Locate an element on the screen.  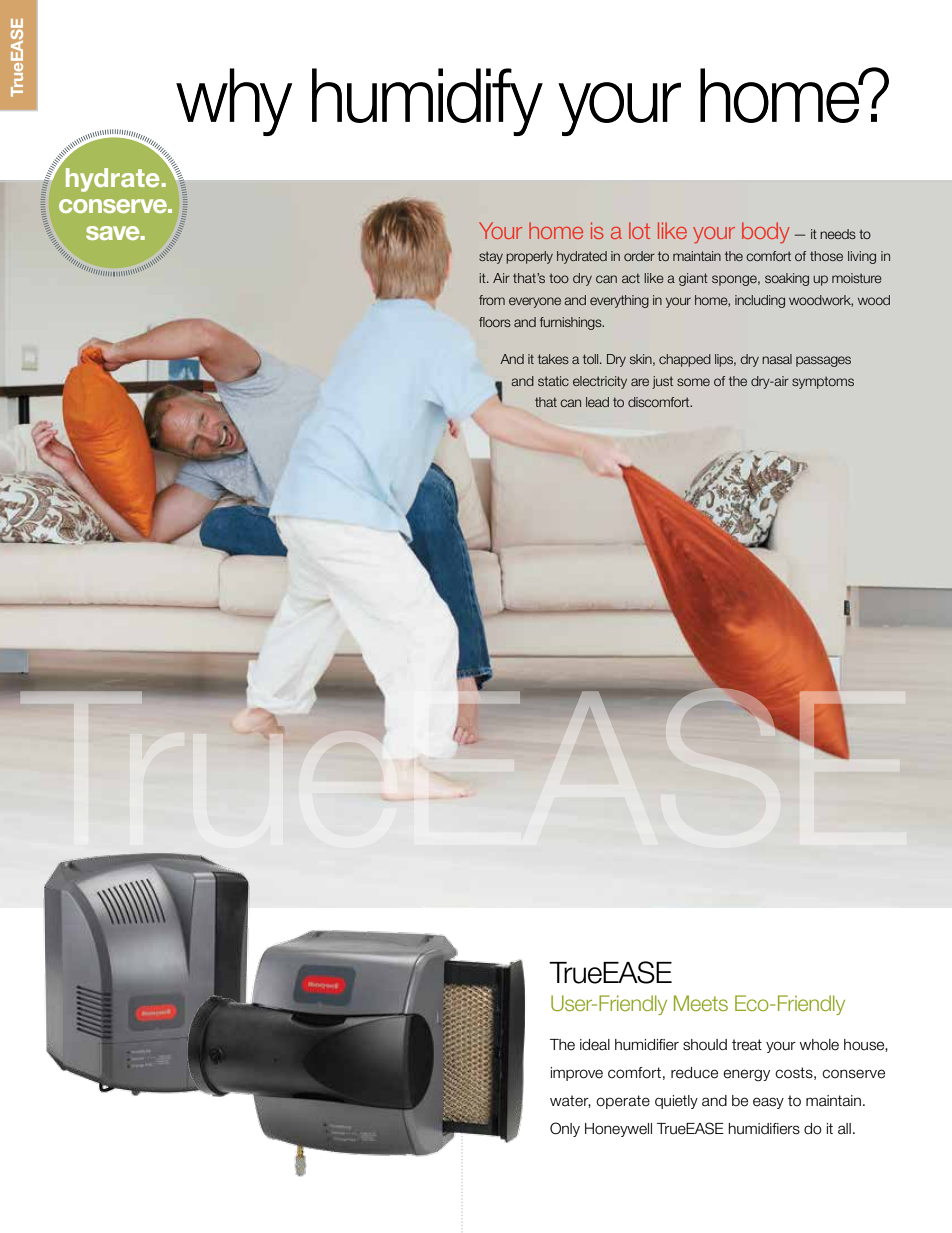
Meets is located at coordinates (701, 1003).
